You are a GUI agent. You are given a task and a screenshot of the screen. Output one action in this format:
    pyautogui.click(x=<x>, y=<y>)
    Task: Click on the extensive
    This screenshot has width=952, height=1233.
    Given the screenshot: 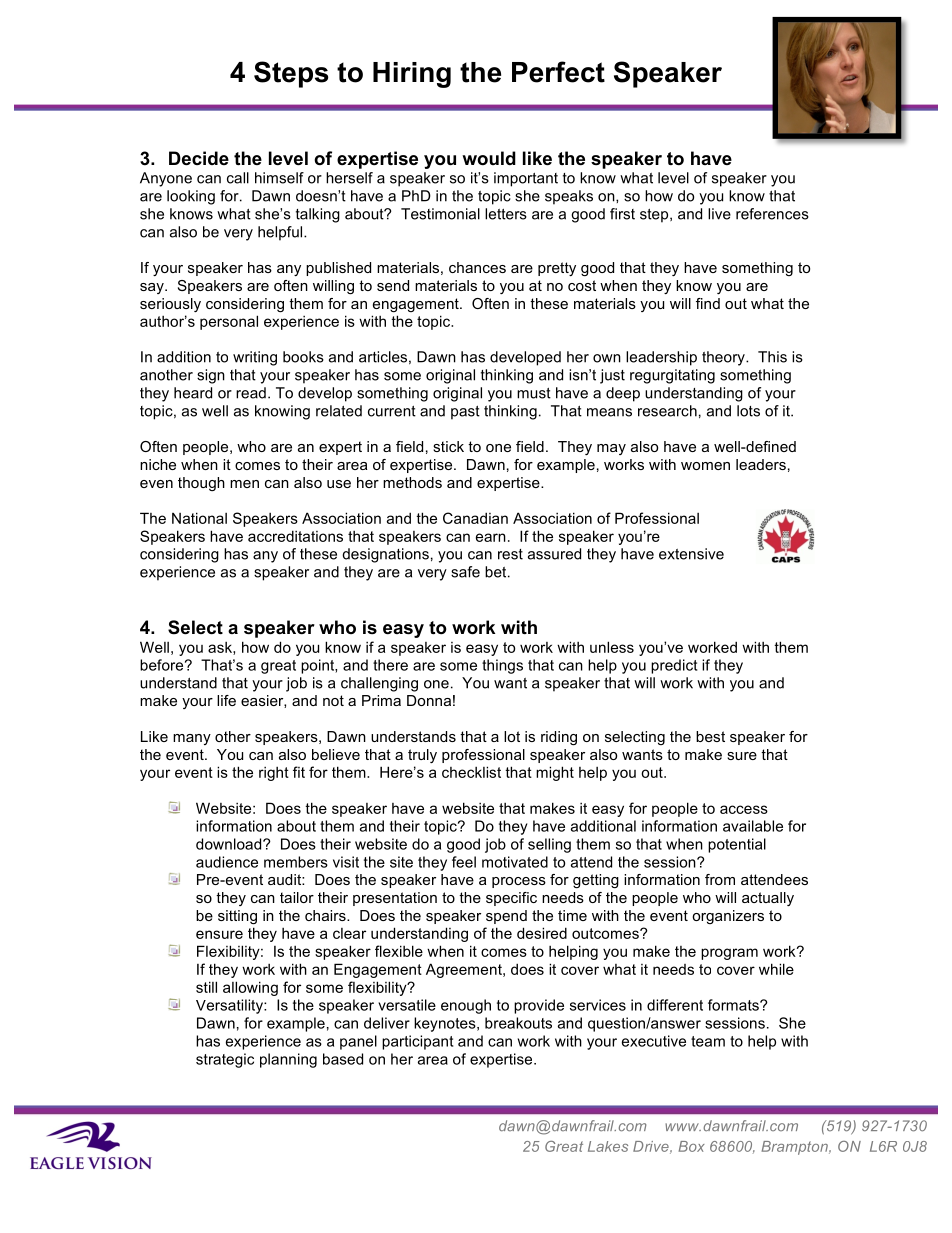 What is the action you would take?
    pyautogui.click(x=691, y=554)
